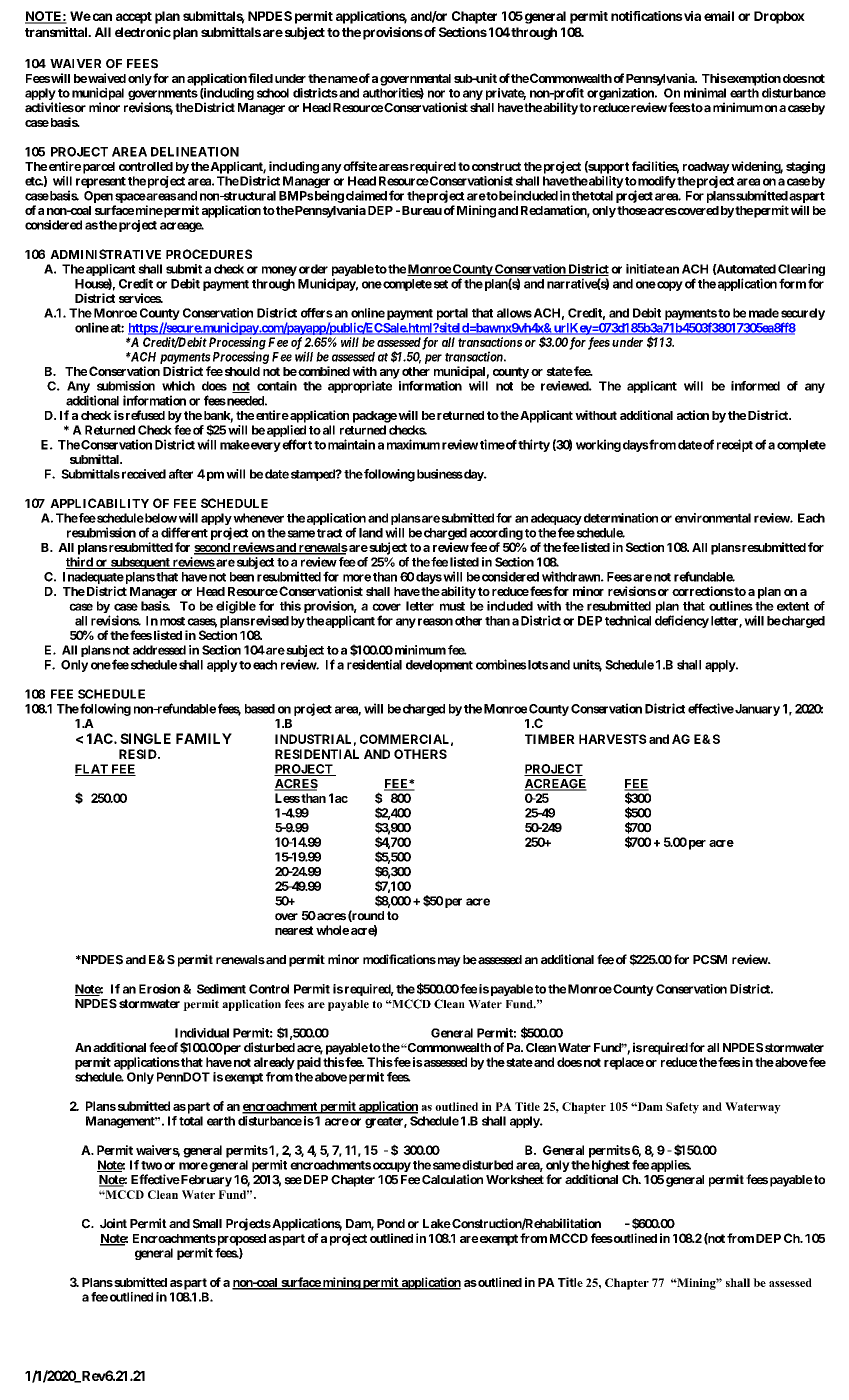  Describe the element at coordinates (159, 989) in the document. I see `Erosion` at that location.
